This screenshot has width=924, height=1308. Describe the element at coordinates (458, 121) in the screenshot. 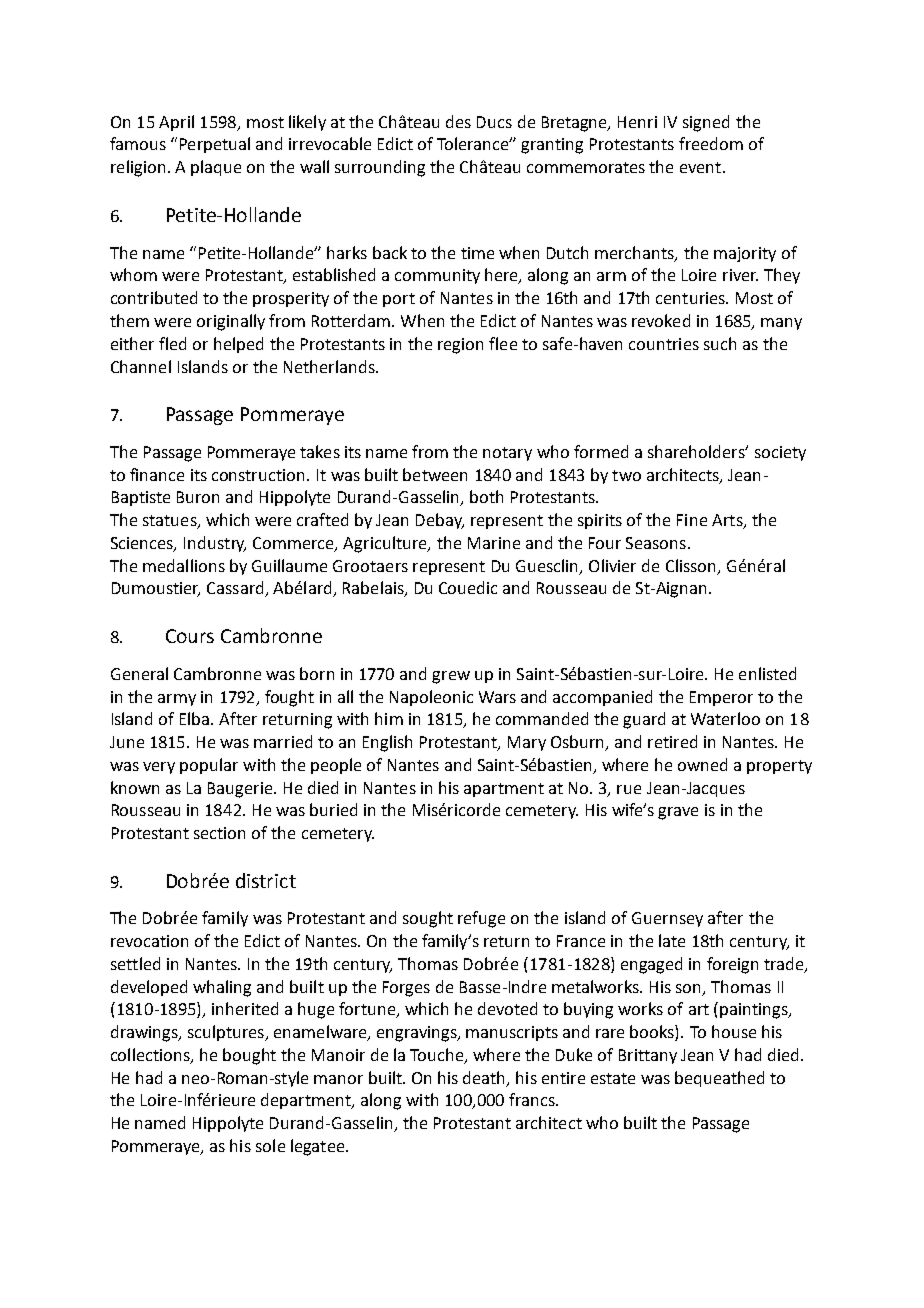

I see `des` at that location.
